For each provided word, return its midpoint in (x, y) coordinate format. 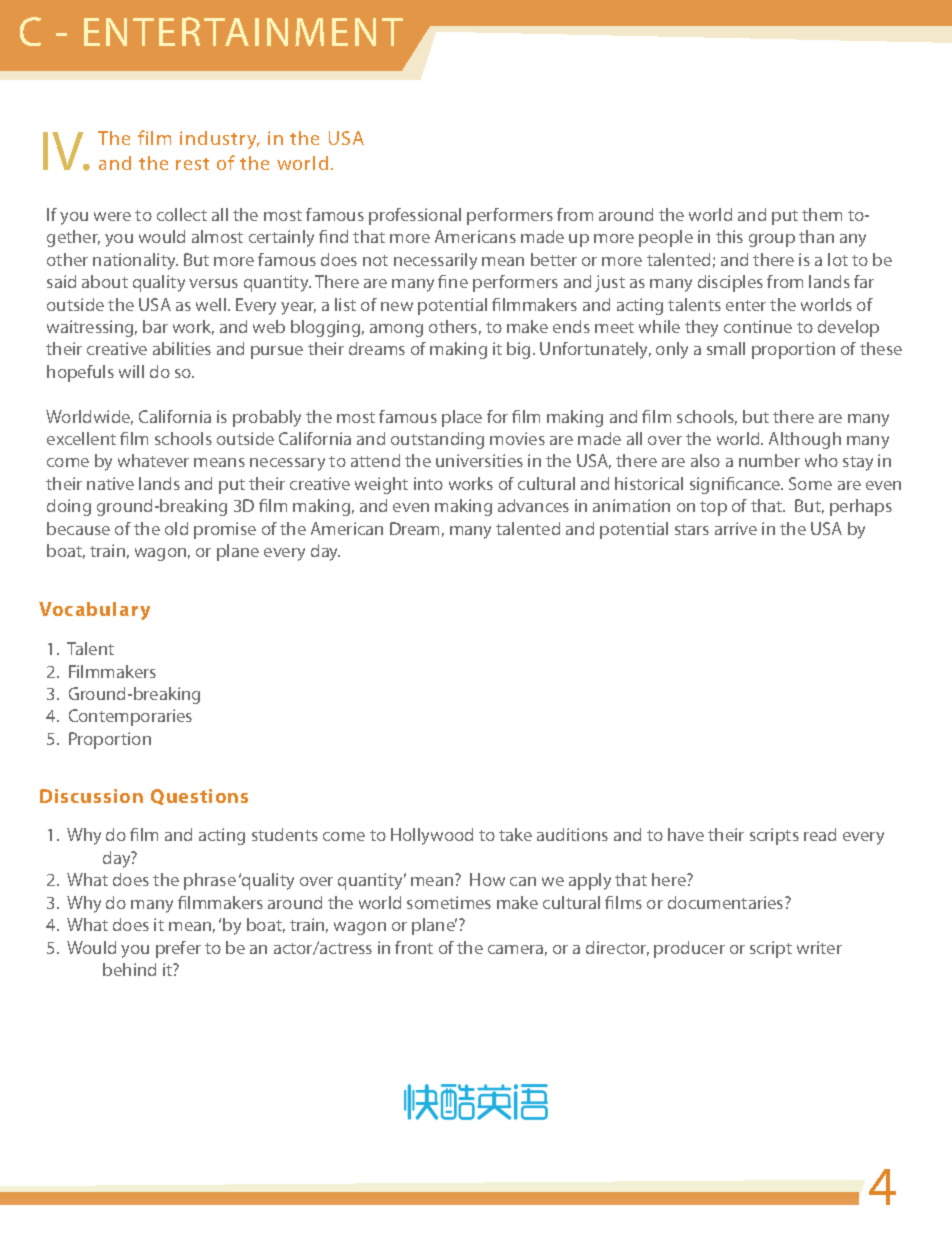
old (176, 528)
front (414, 947)
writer (819, 947)
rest (192, 164)
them (822, 214)
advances (533, 505)
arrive (736, 528)
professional (415, 216)
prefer (178, 949)
